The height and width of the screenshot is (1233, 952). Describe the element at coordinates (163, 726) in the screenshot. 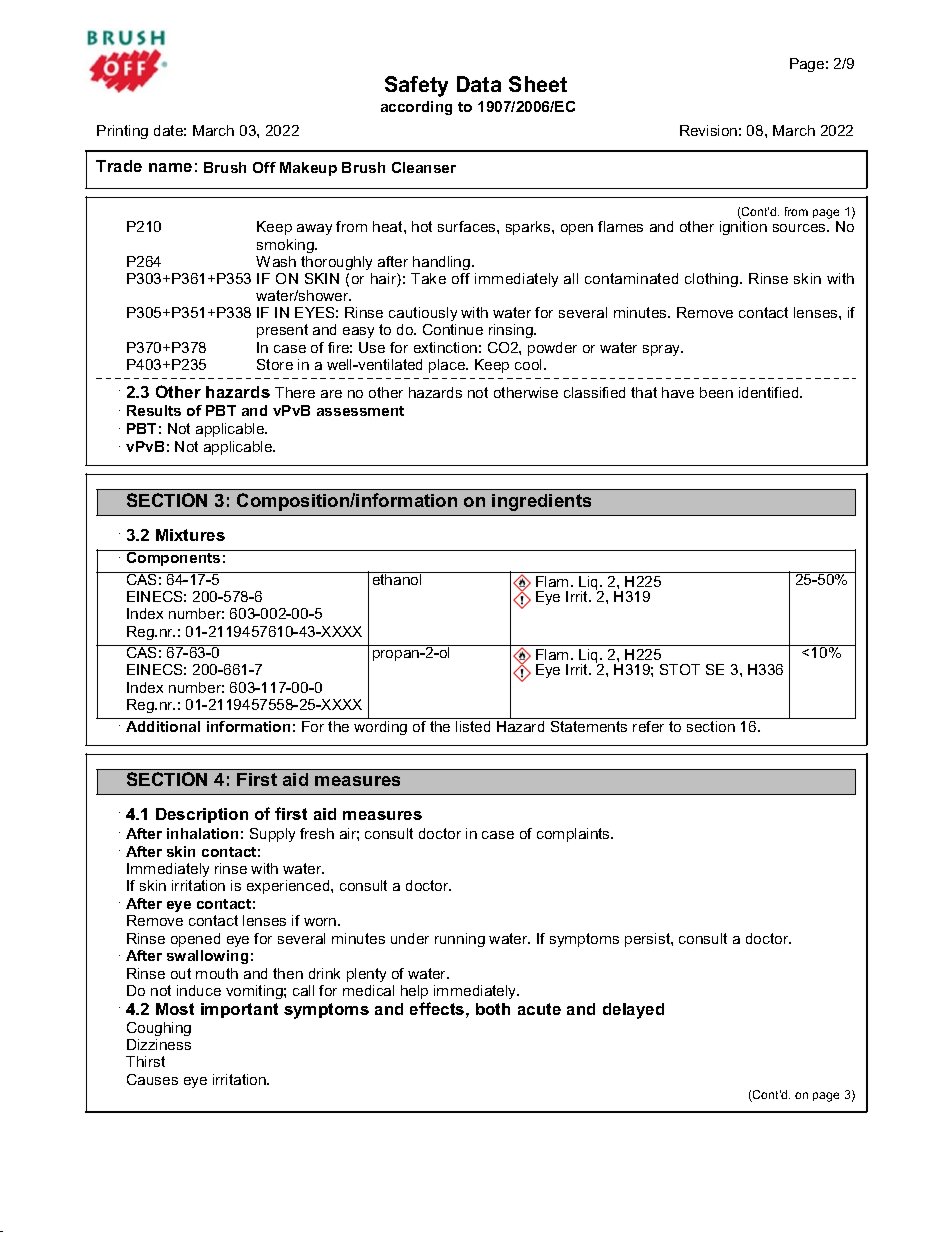

I see `Additional` at that location.
